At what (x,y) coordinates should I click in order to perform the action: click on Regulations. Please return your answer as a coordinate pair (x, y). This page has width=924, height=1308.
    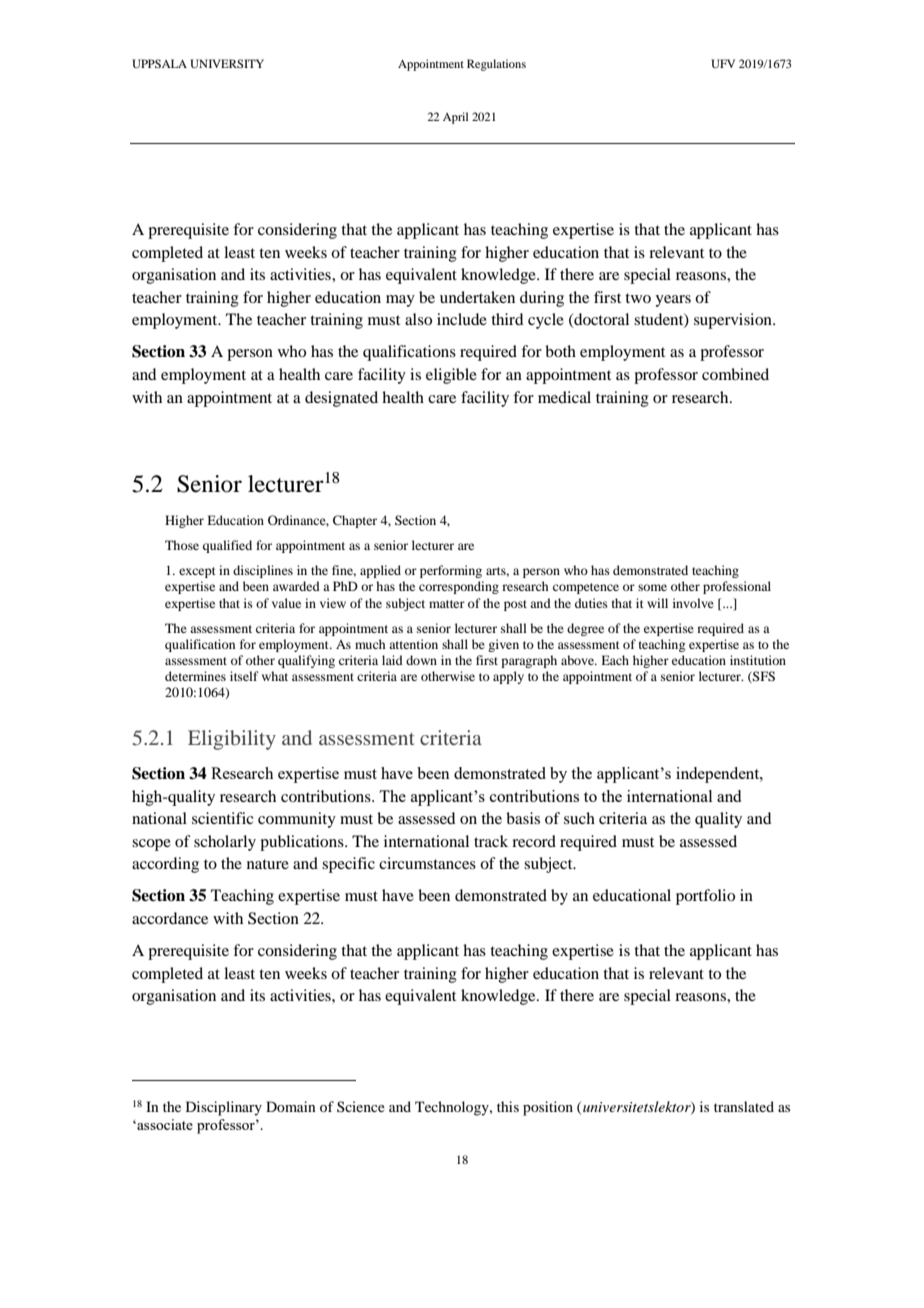
    Looking at the image, I should click on (496, 65).
